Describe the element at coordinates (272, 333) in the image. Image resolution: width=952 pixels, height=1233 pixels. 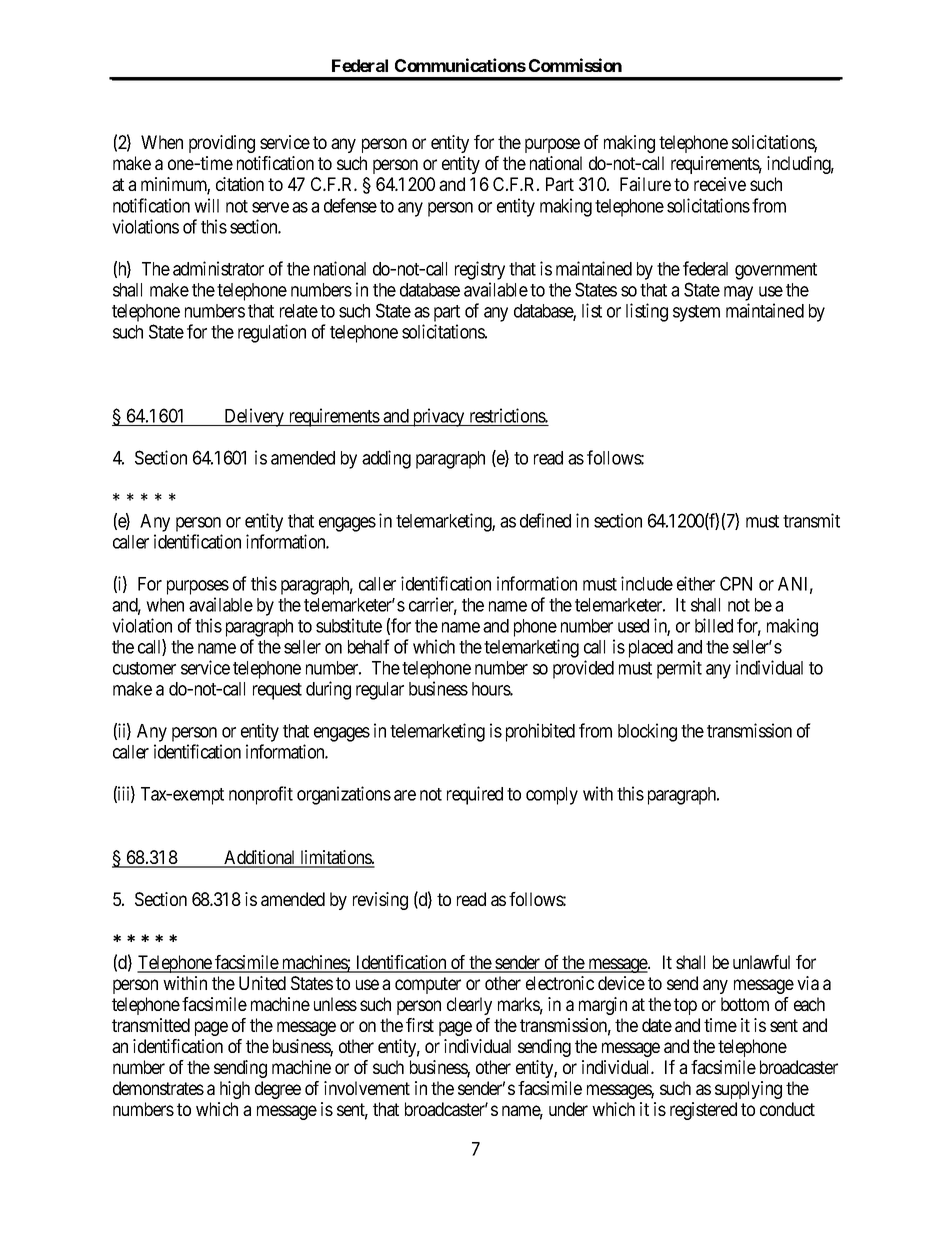
I see `regulation` at that location.
